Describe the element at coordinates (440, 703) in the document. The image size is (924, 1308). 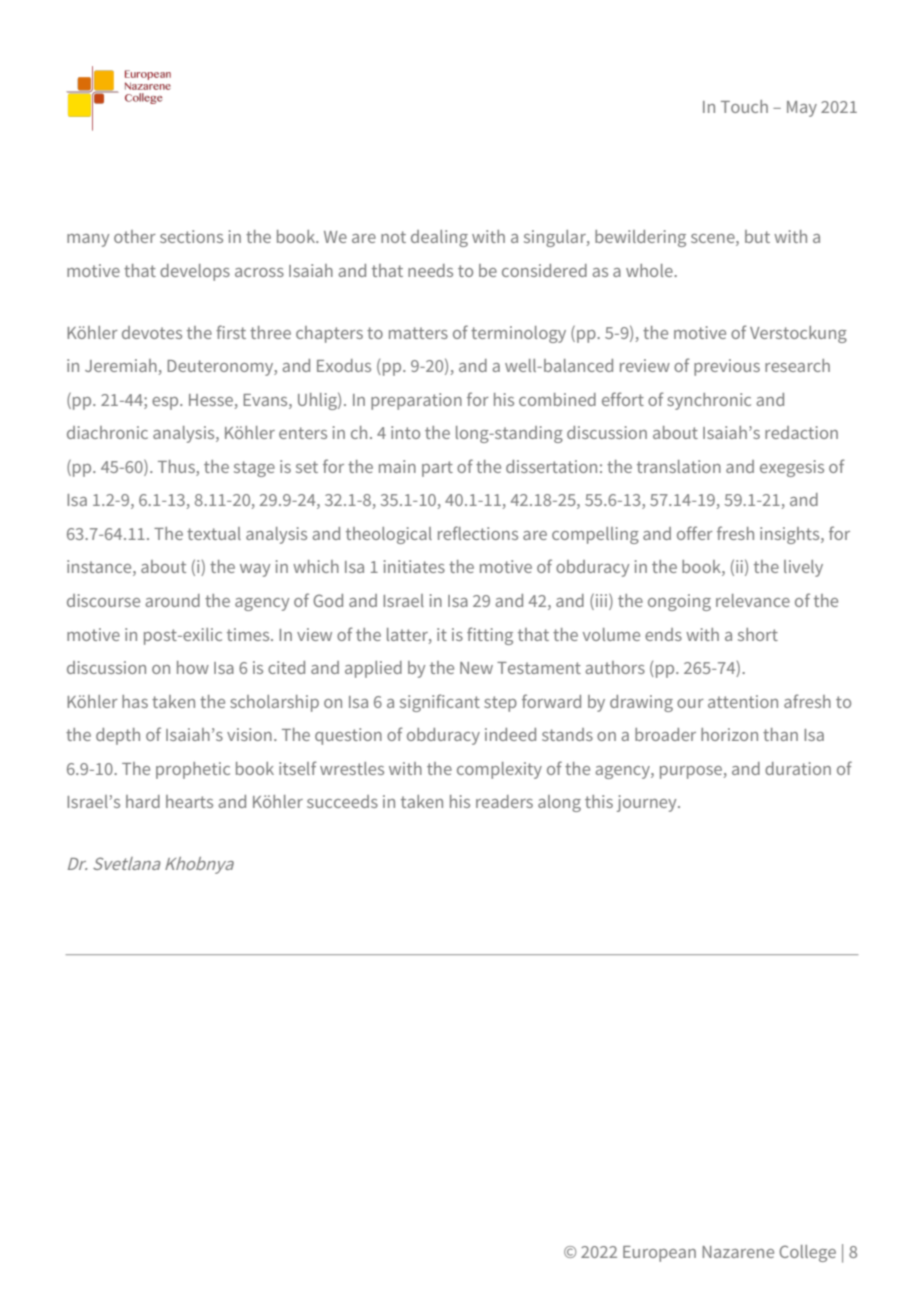
I see `significant` at that location.
